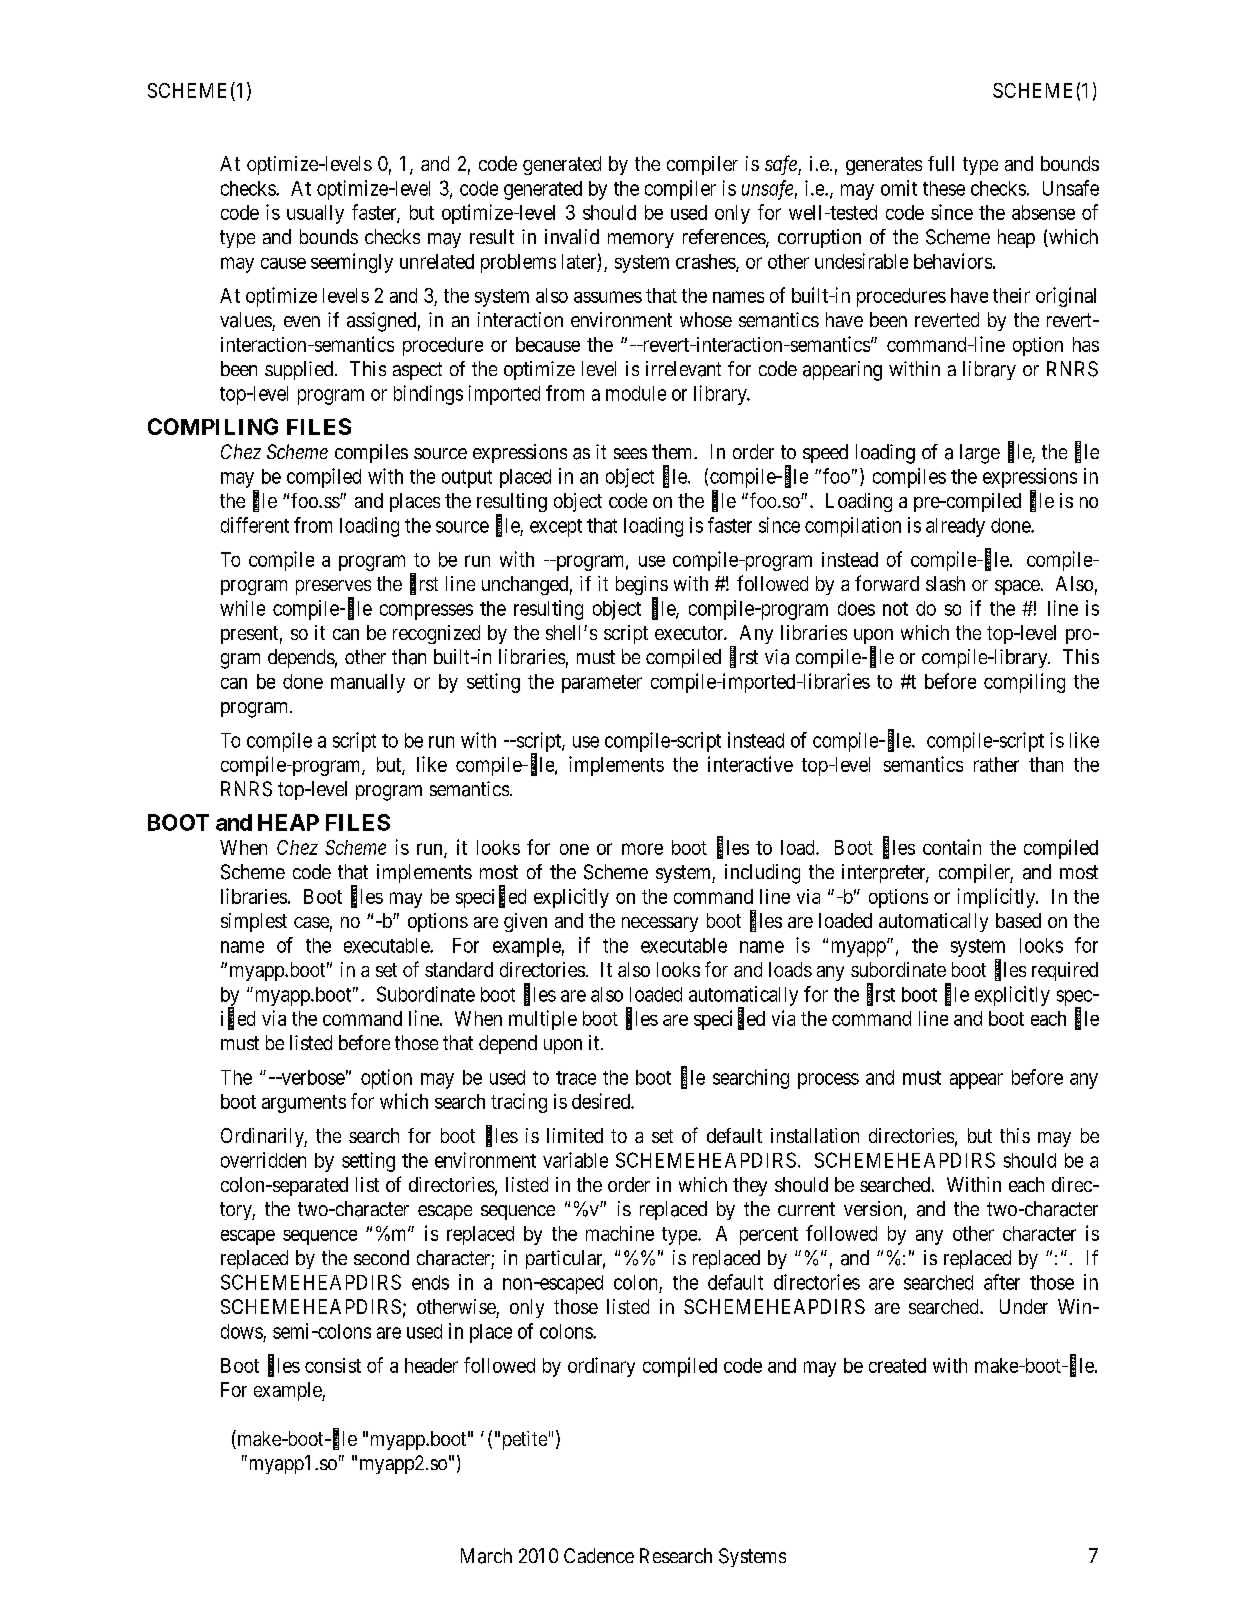 The image size is (1245, 1612). Describe the element at coordinates (944, 188) in the screenshot. I see `these` at that location.
